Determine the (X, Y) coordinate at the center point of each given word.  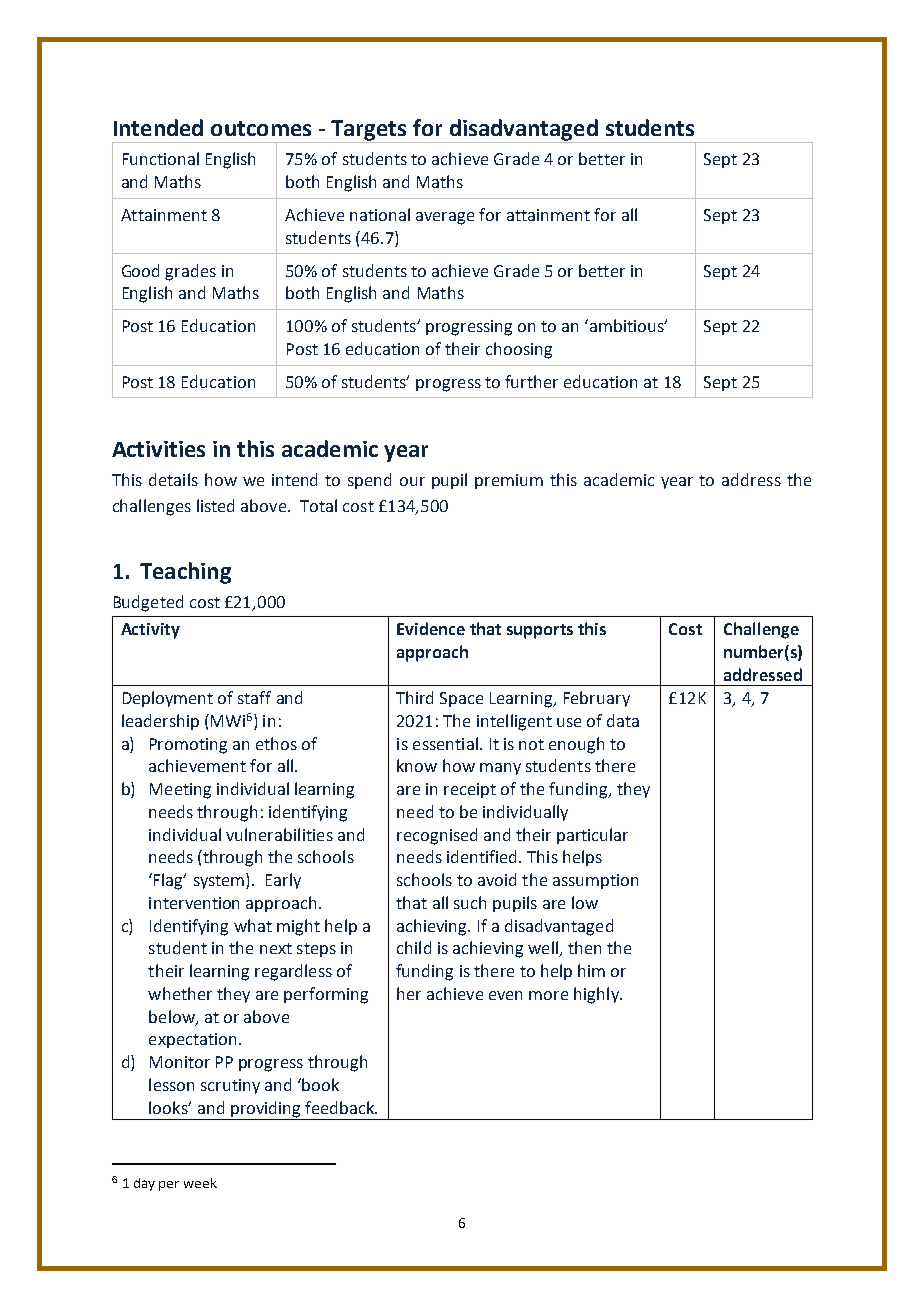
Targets (368, 130)
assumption (595, 881)
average (445, 218)
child (414, 947)
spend (369, 481)
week (200, 1183)
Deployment (168, 699)
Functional (161, 158)
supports (540, 631)
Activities (158, 449)
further (531, 381)
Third (414, 697)
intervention (194, 903)
